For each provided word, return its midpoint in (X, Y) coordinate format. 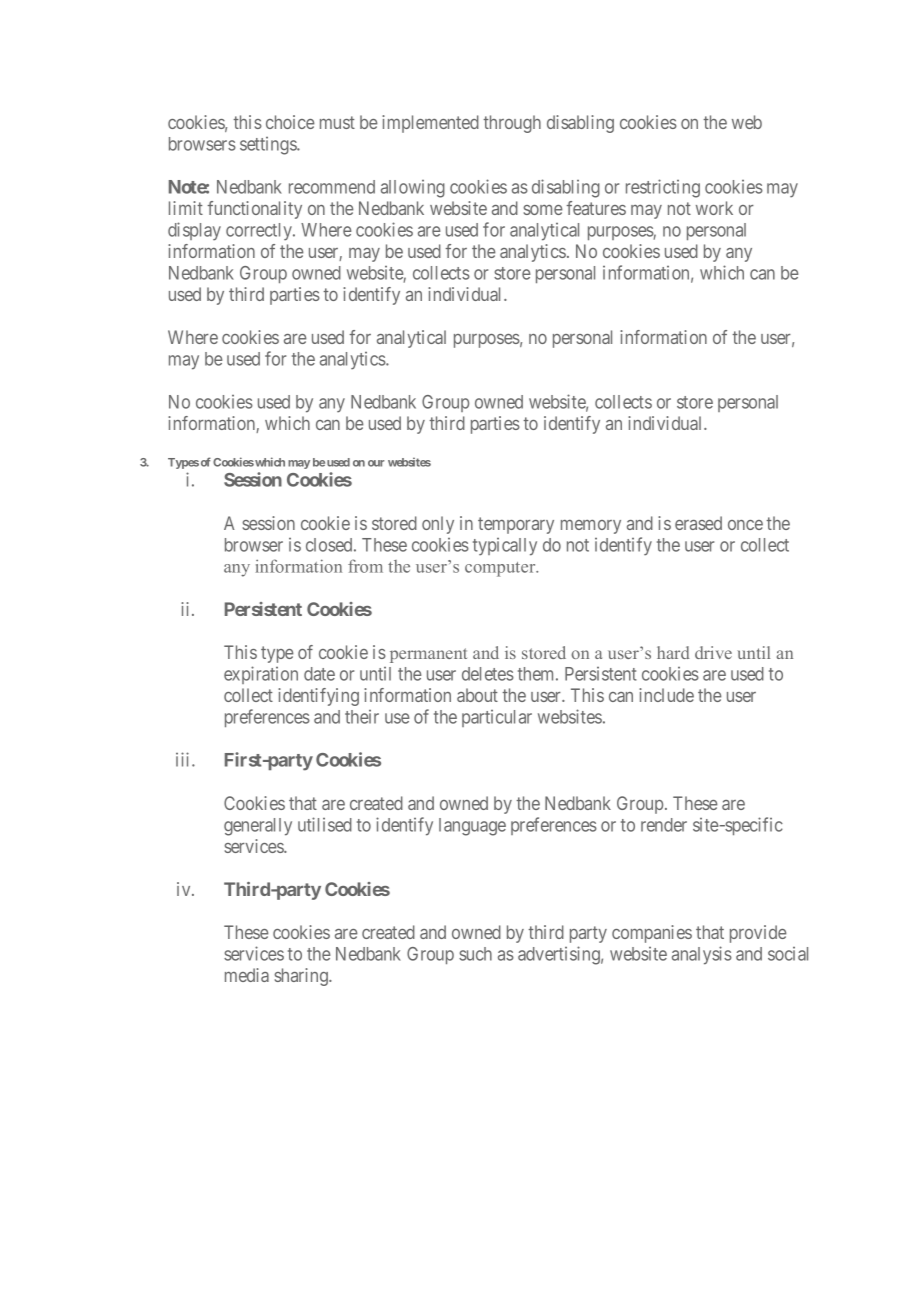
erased (698, 523)
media (247, 975)
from (365, 566)
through (512, 124)
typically (505, 547)
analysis (702, 955)
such (475, 954)
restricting (663, 188)
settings (269, 146)
